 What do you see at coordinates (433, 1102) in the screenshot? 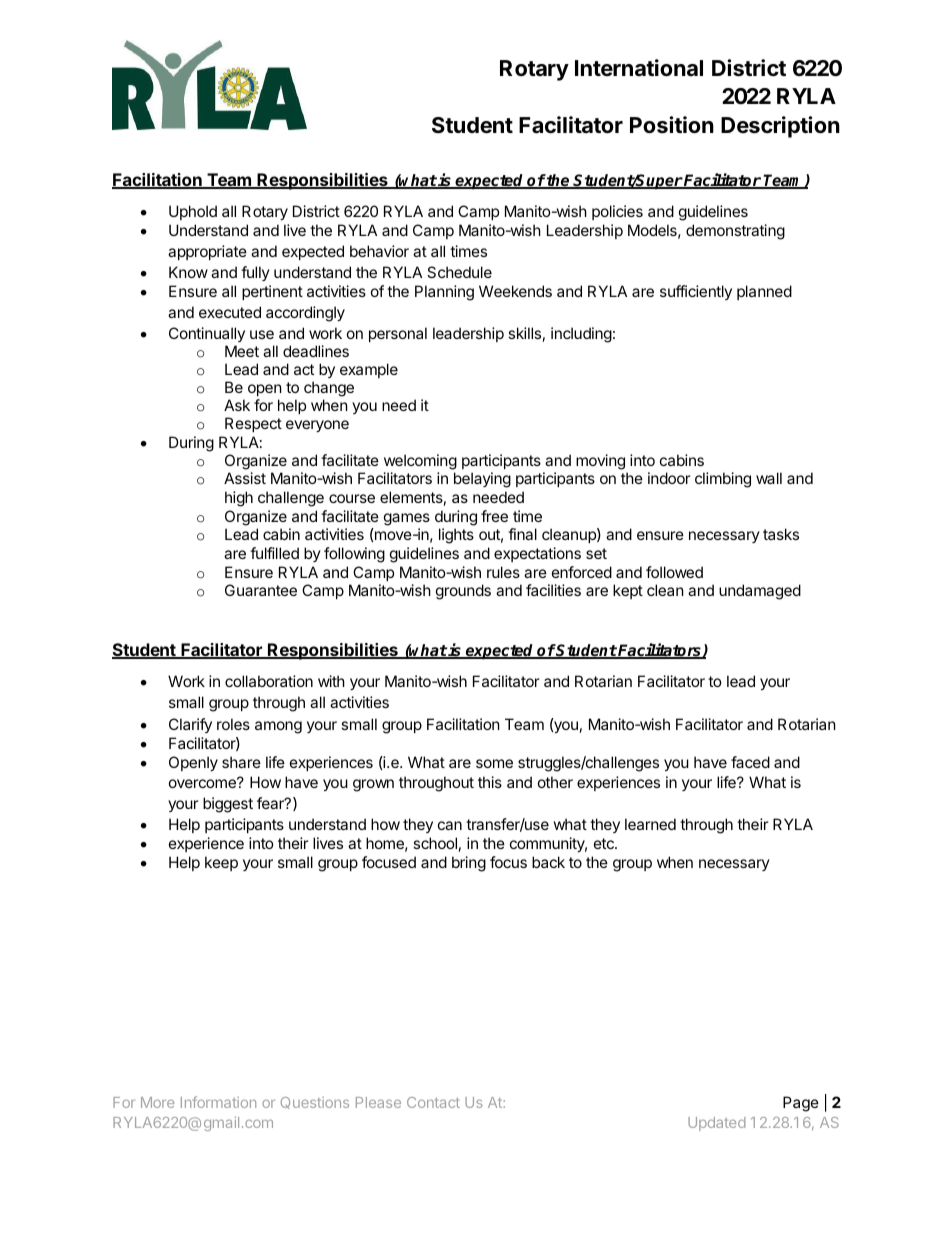
I see `Contact` at bounding box center [433, 1102].
